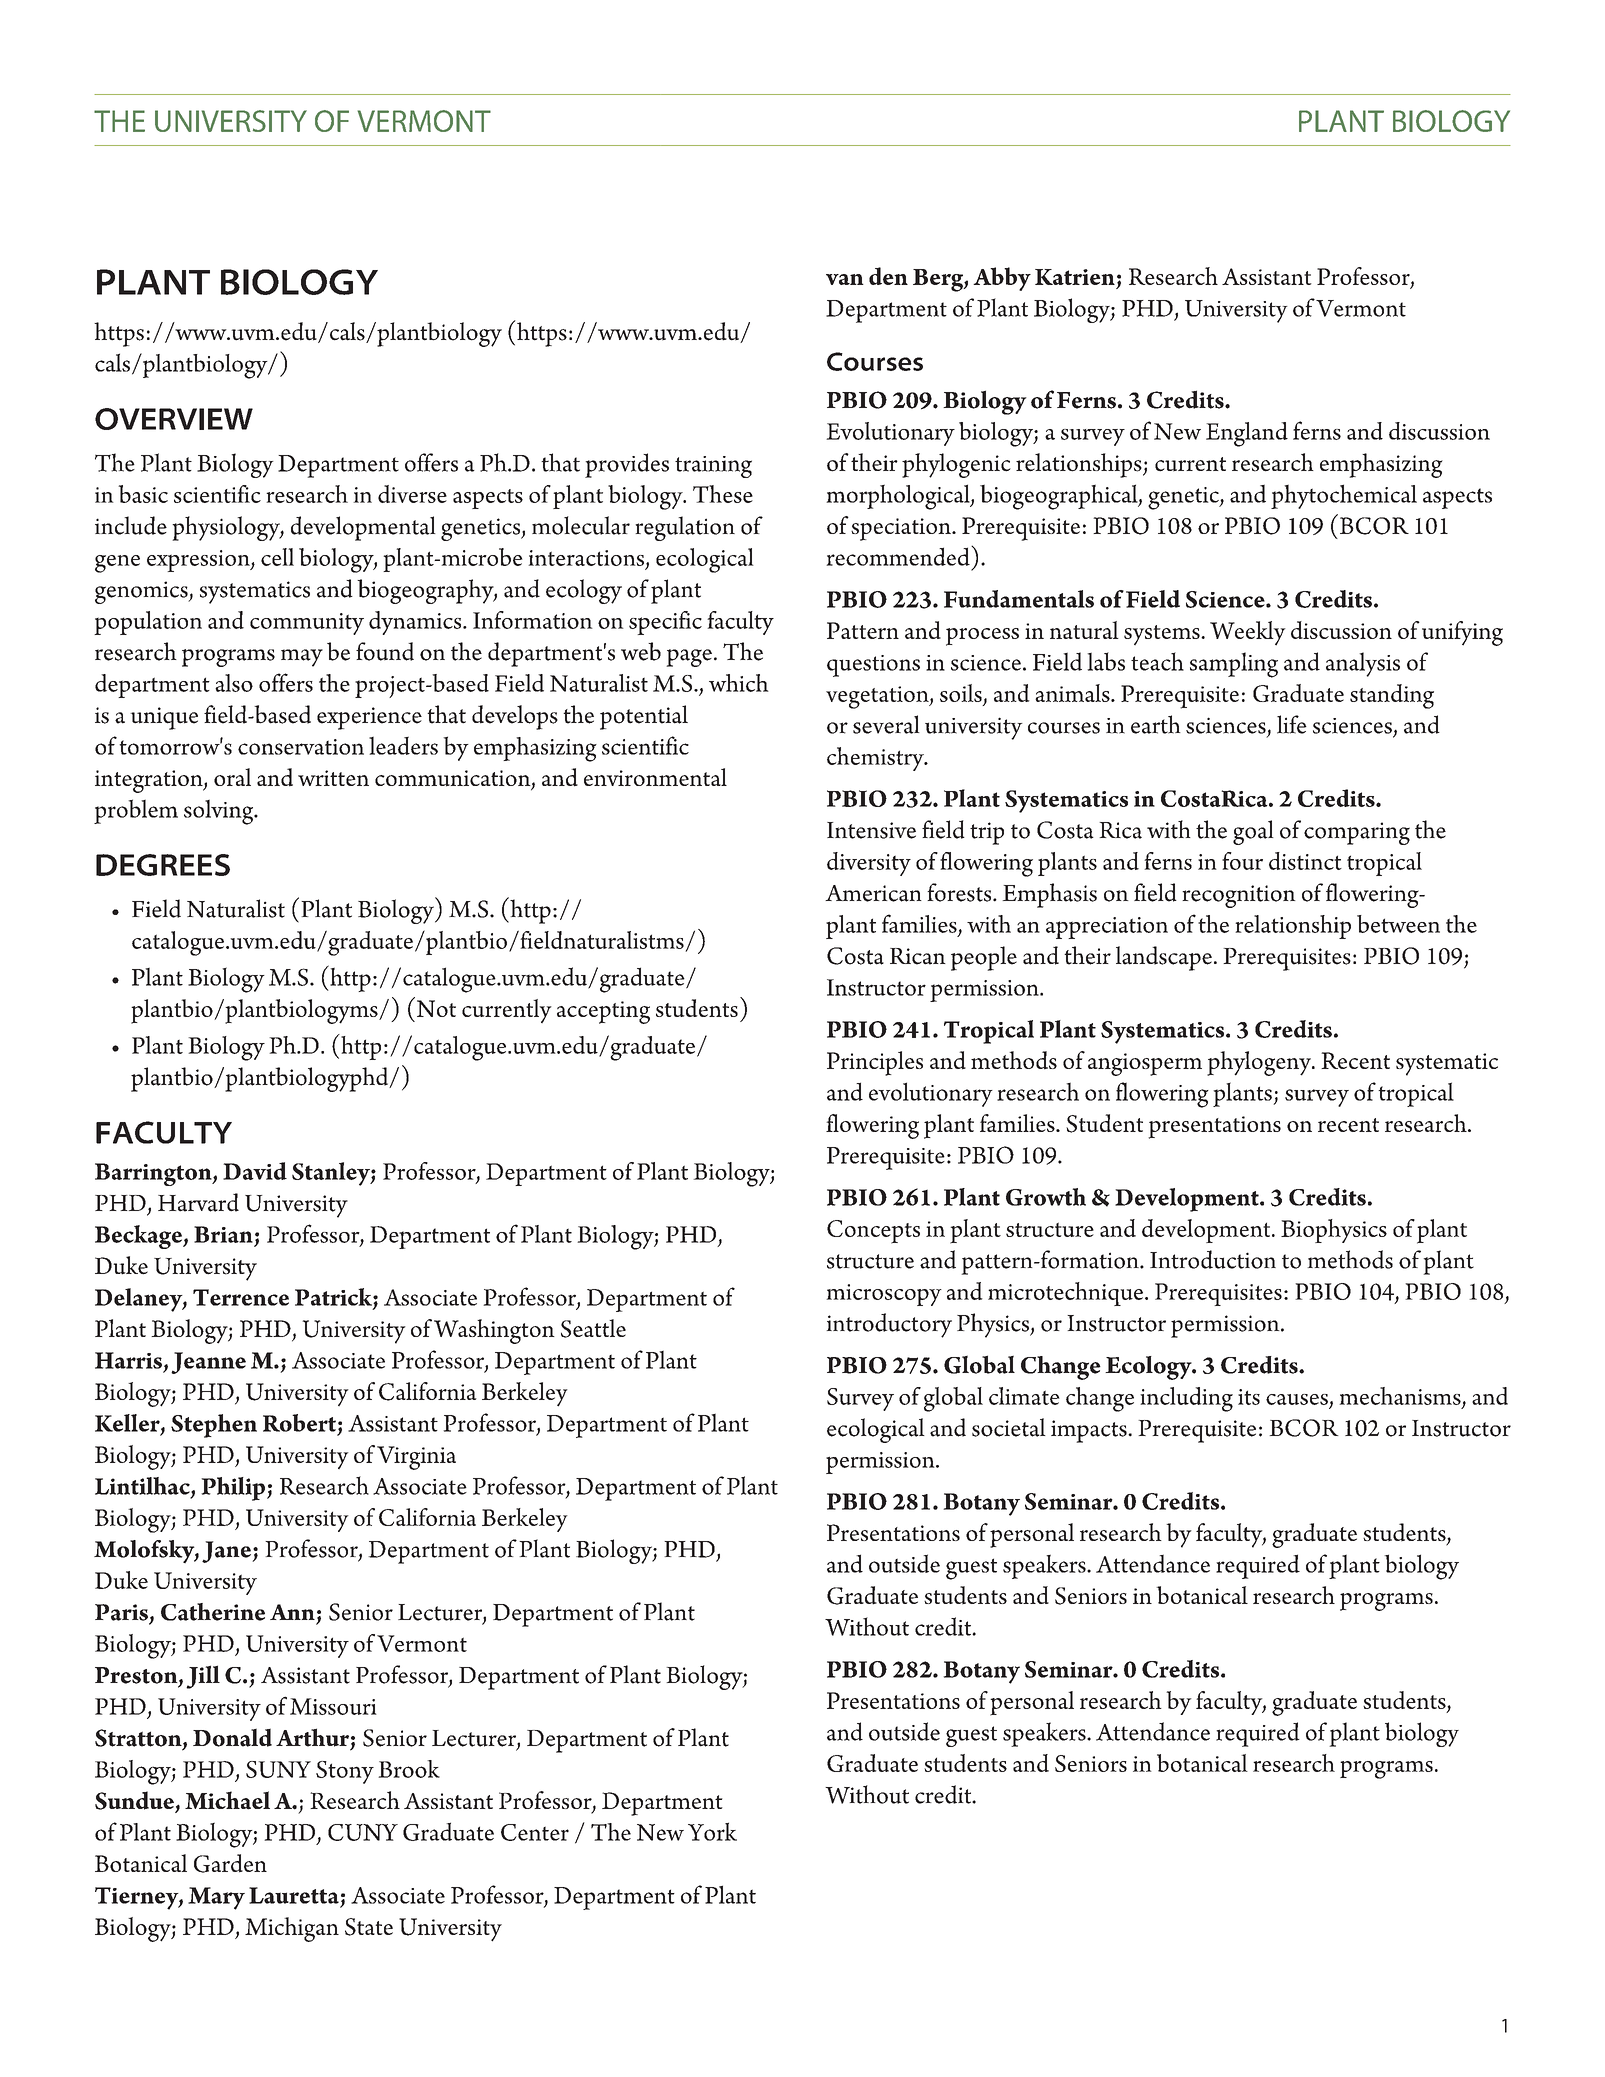 The image size is (1605, 2077). I want to click on England, so click(1247, 434).
